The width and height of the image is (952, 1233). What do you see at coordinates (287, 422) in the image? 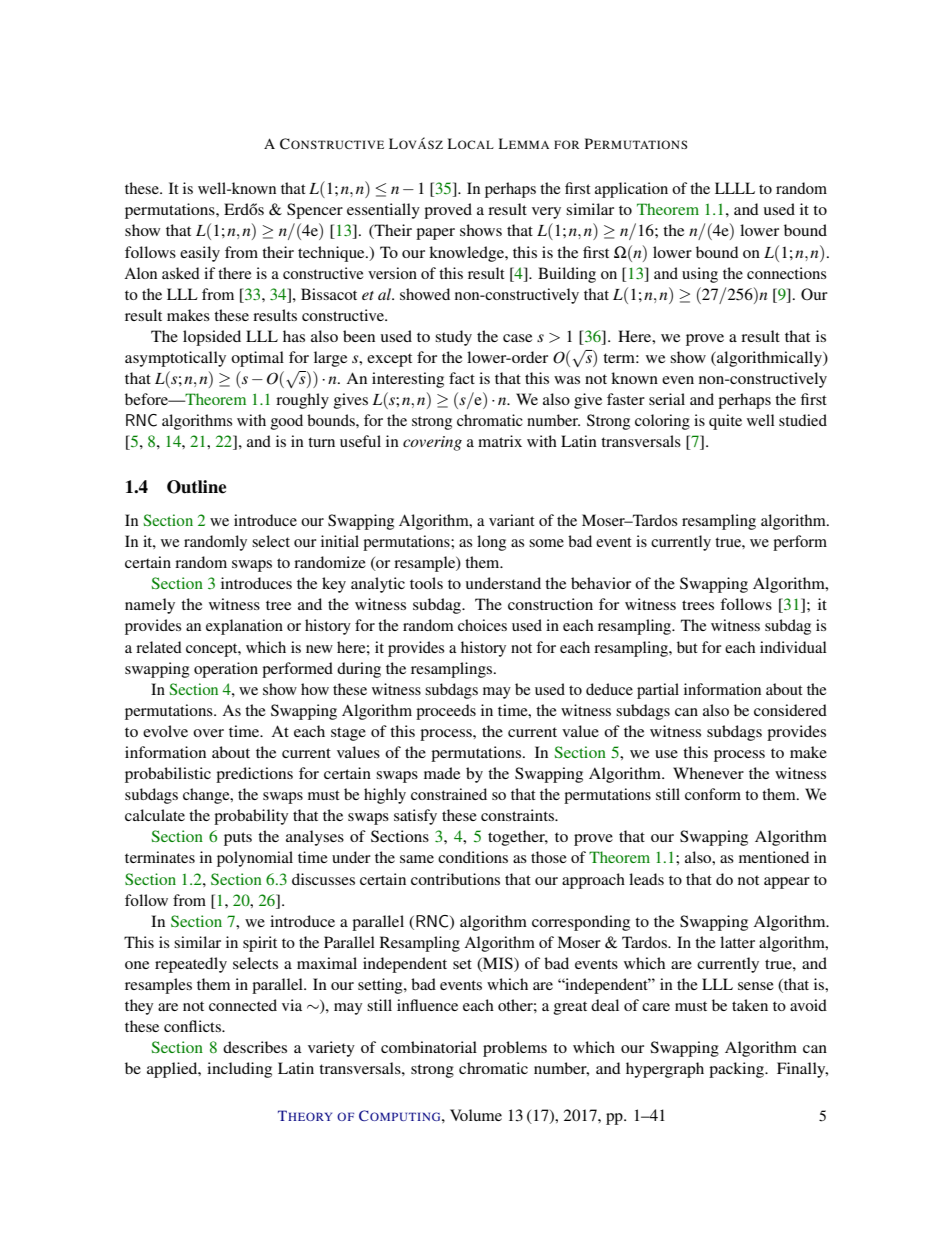
I see `good` at bounding box center [287, 422].
